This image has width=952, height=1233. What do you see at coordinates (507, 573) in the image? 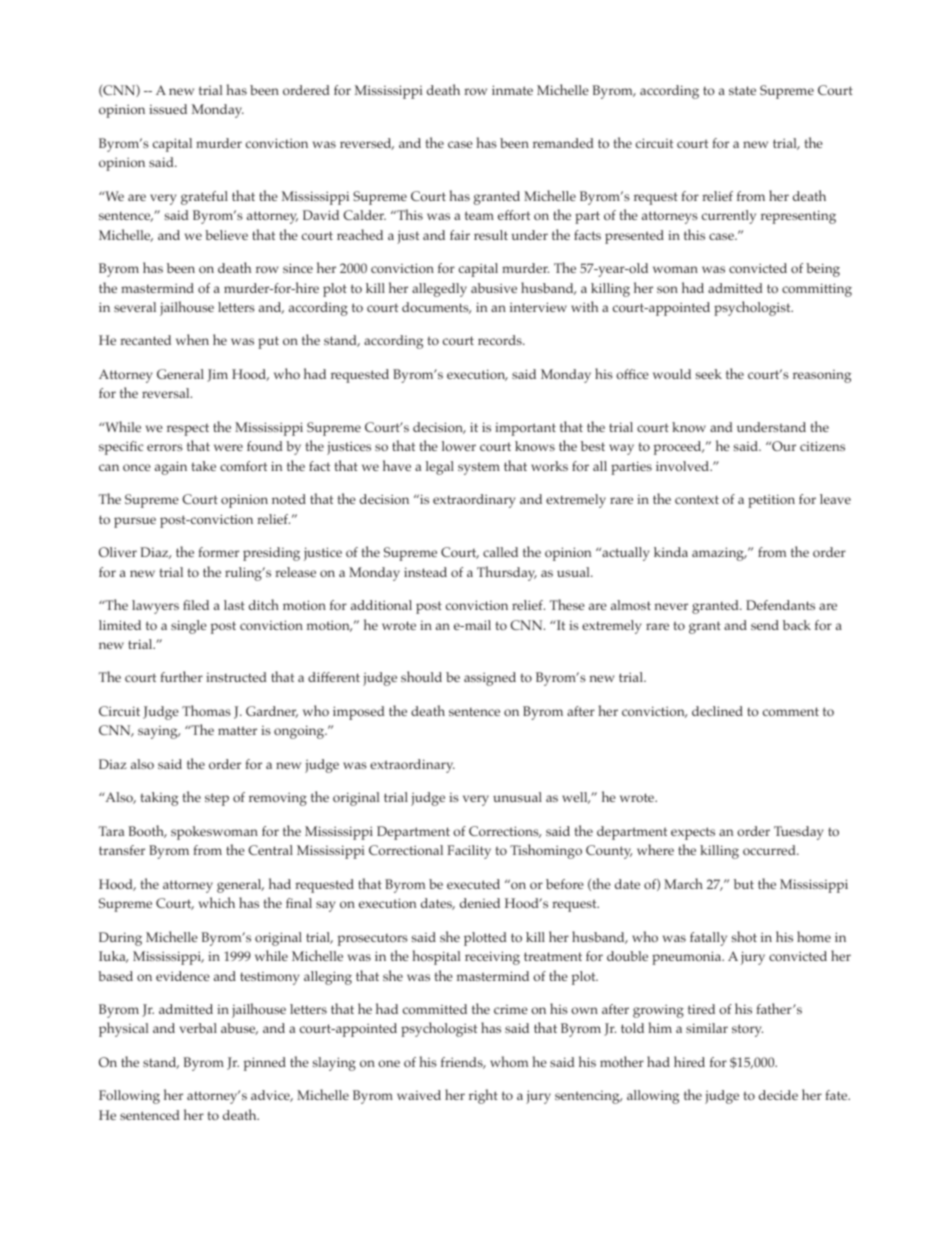
I see `Thursday` at bounding box center [507, 573].
